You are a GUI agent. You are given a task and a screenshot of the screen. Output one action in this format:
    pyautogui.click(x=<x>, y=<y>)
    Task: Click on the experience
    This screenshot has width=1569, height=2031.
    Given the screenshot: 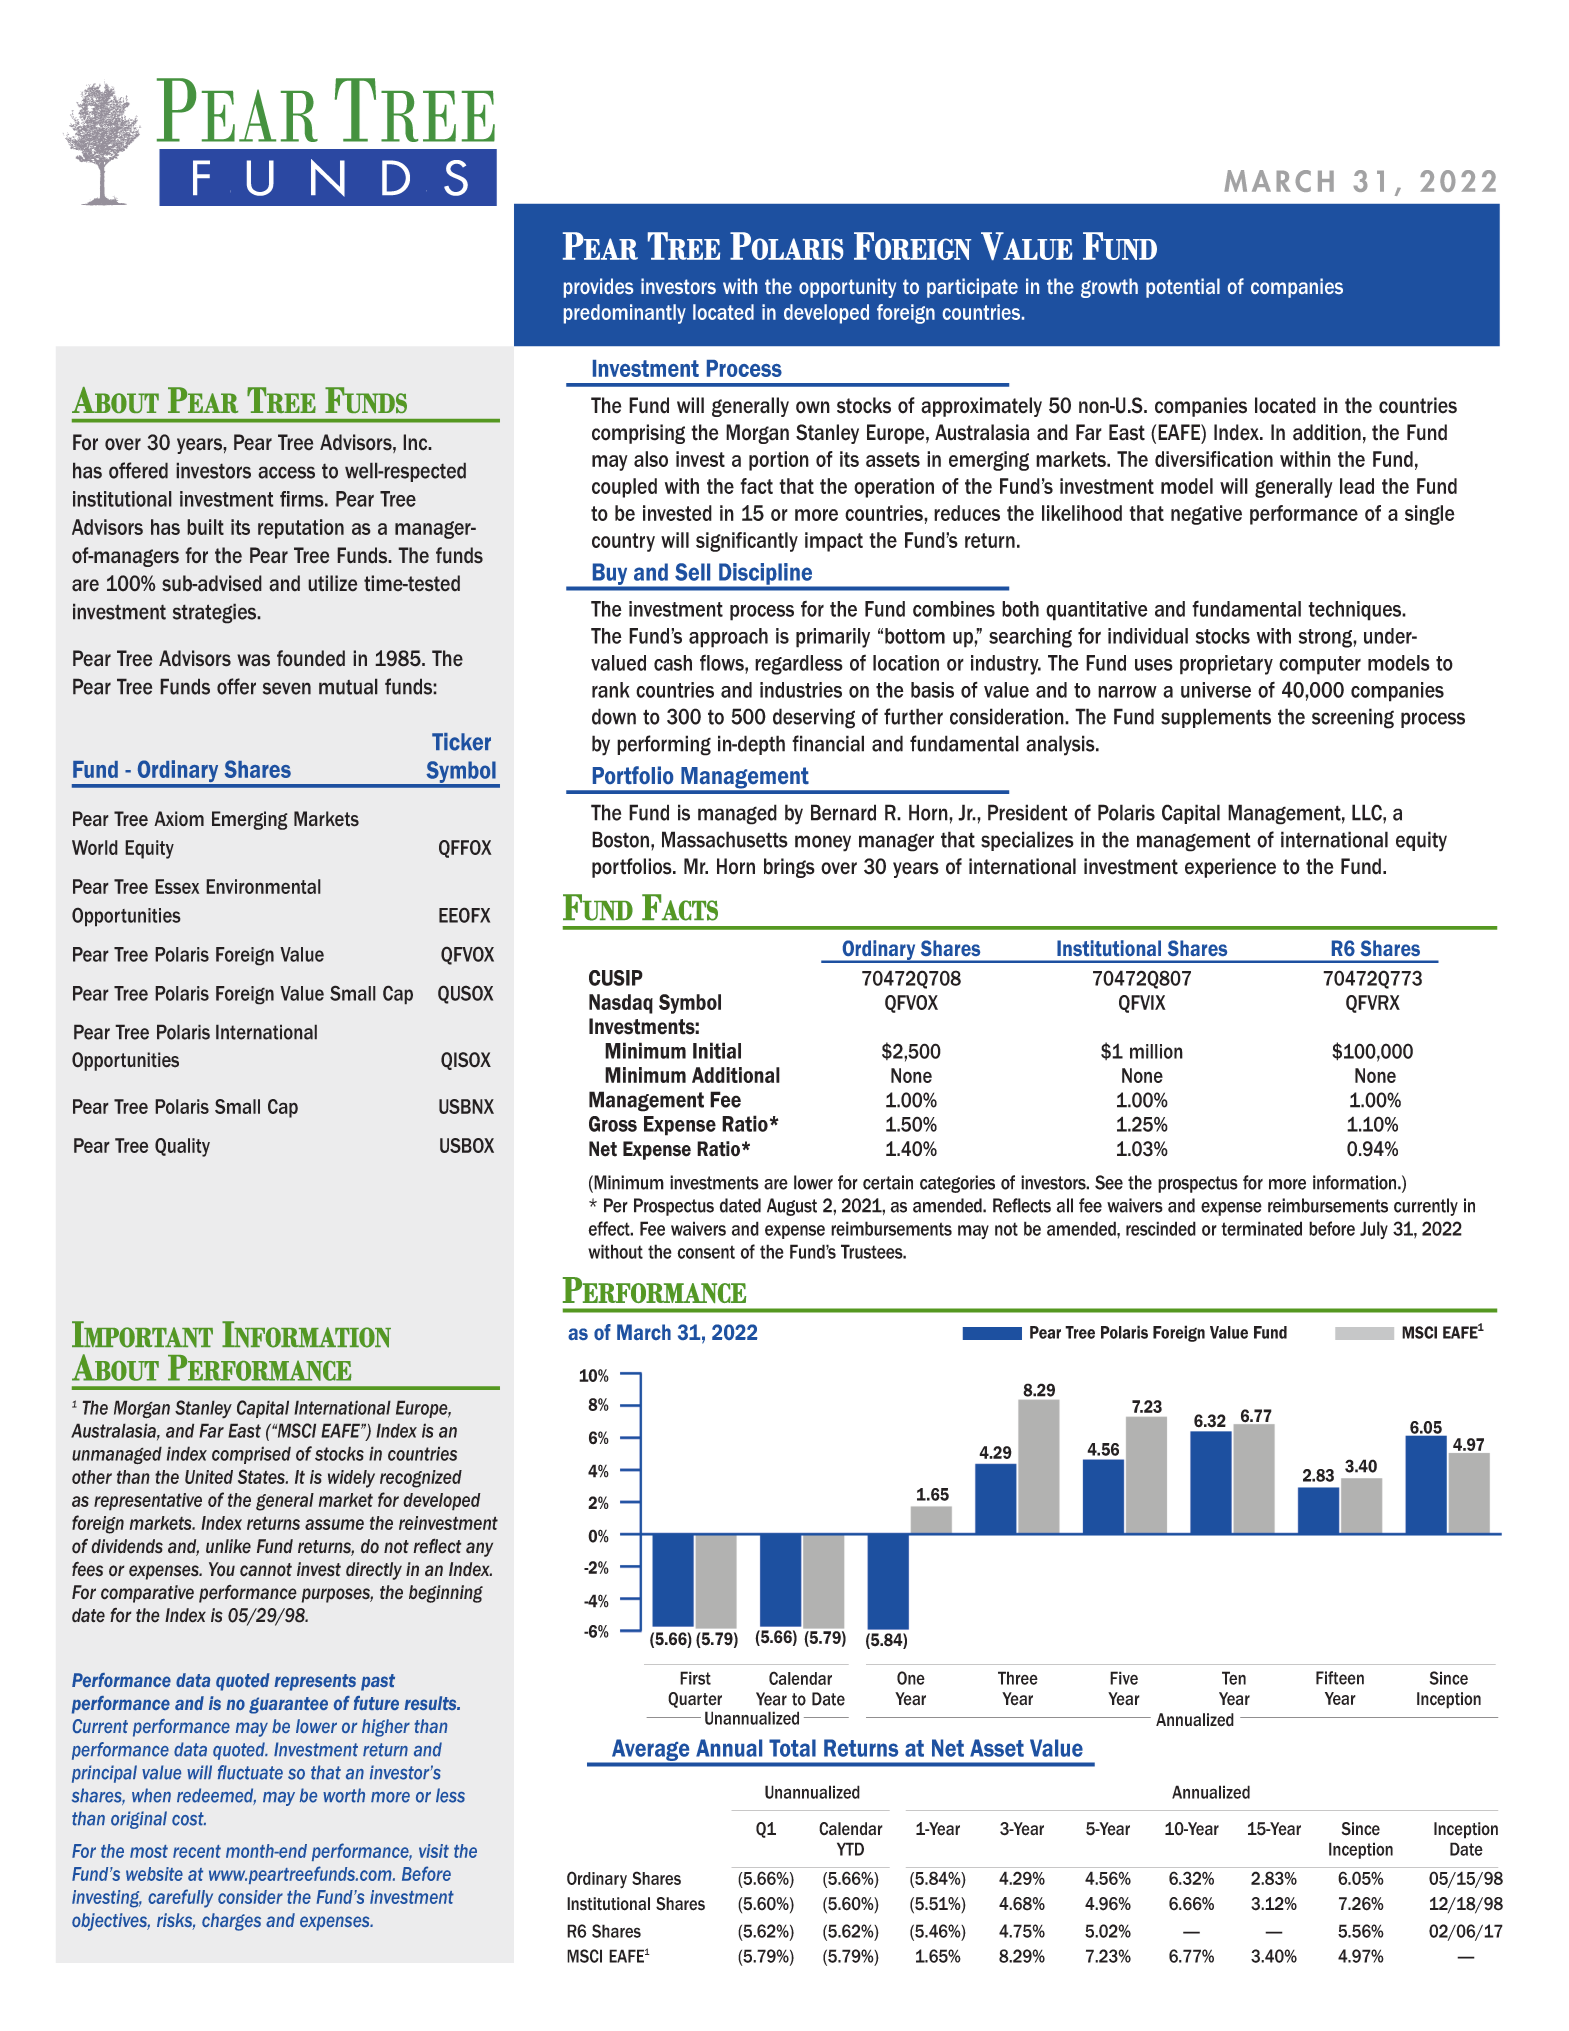 What is the action you would take?
    pyautogui.click(x=1230, y=868)
